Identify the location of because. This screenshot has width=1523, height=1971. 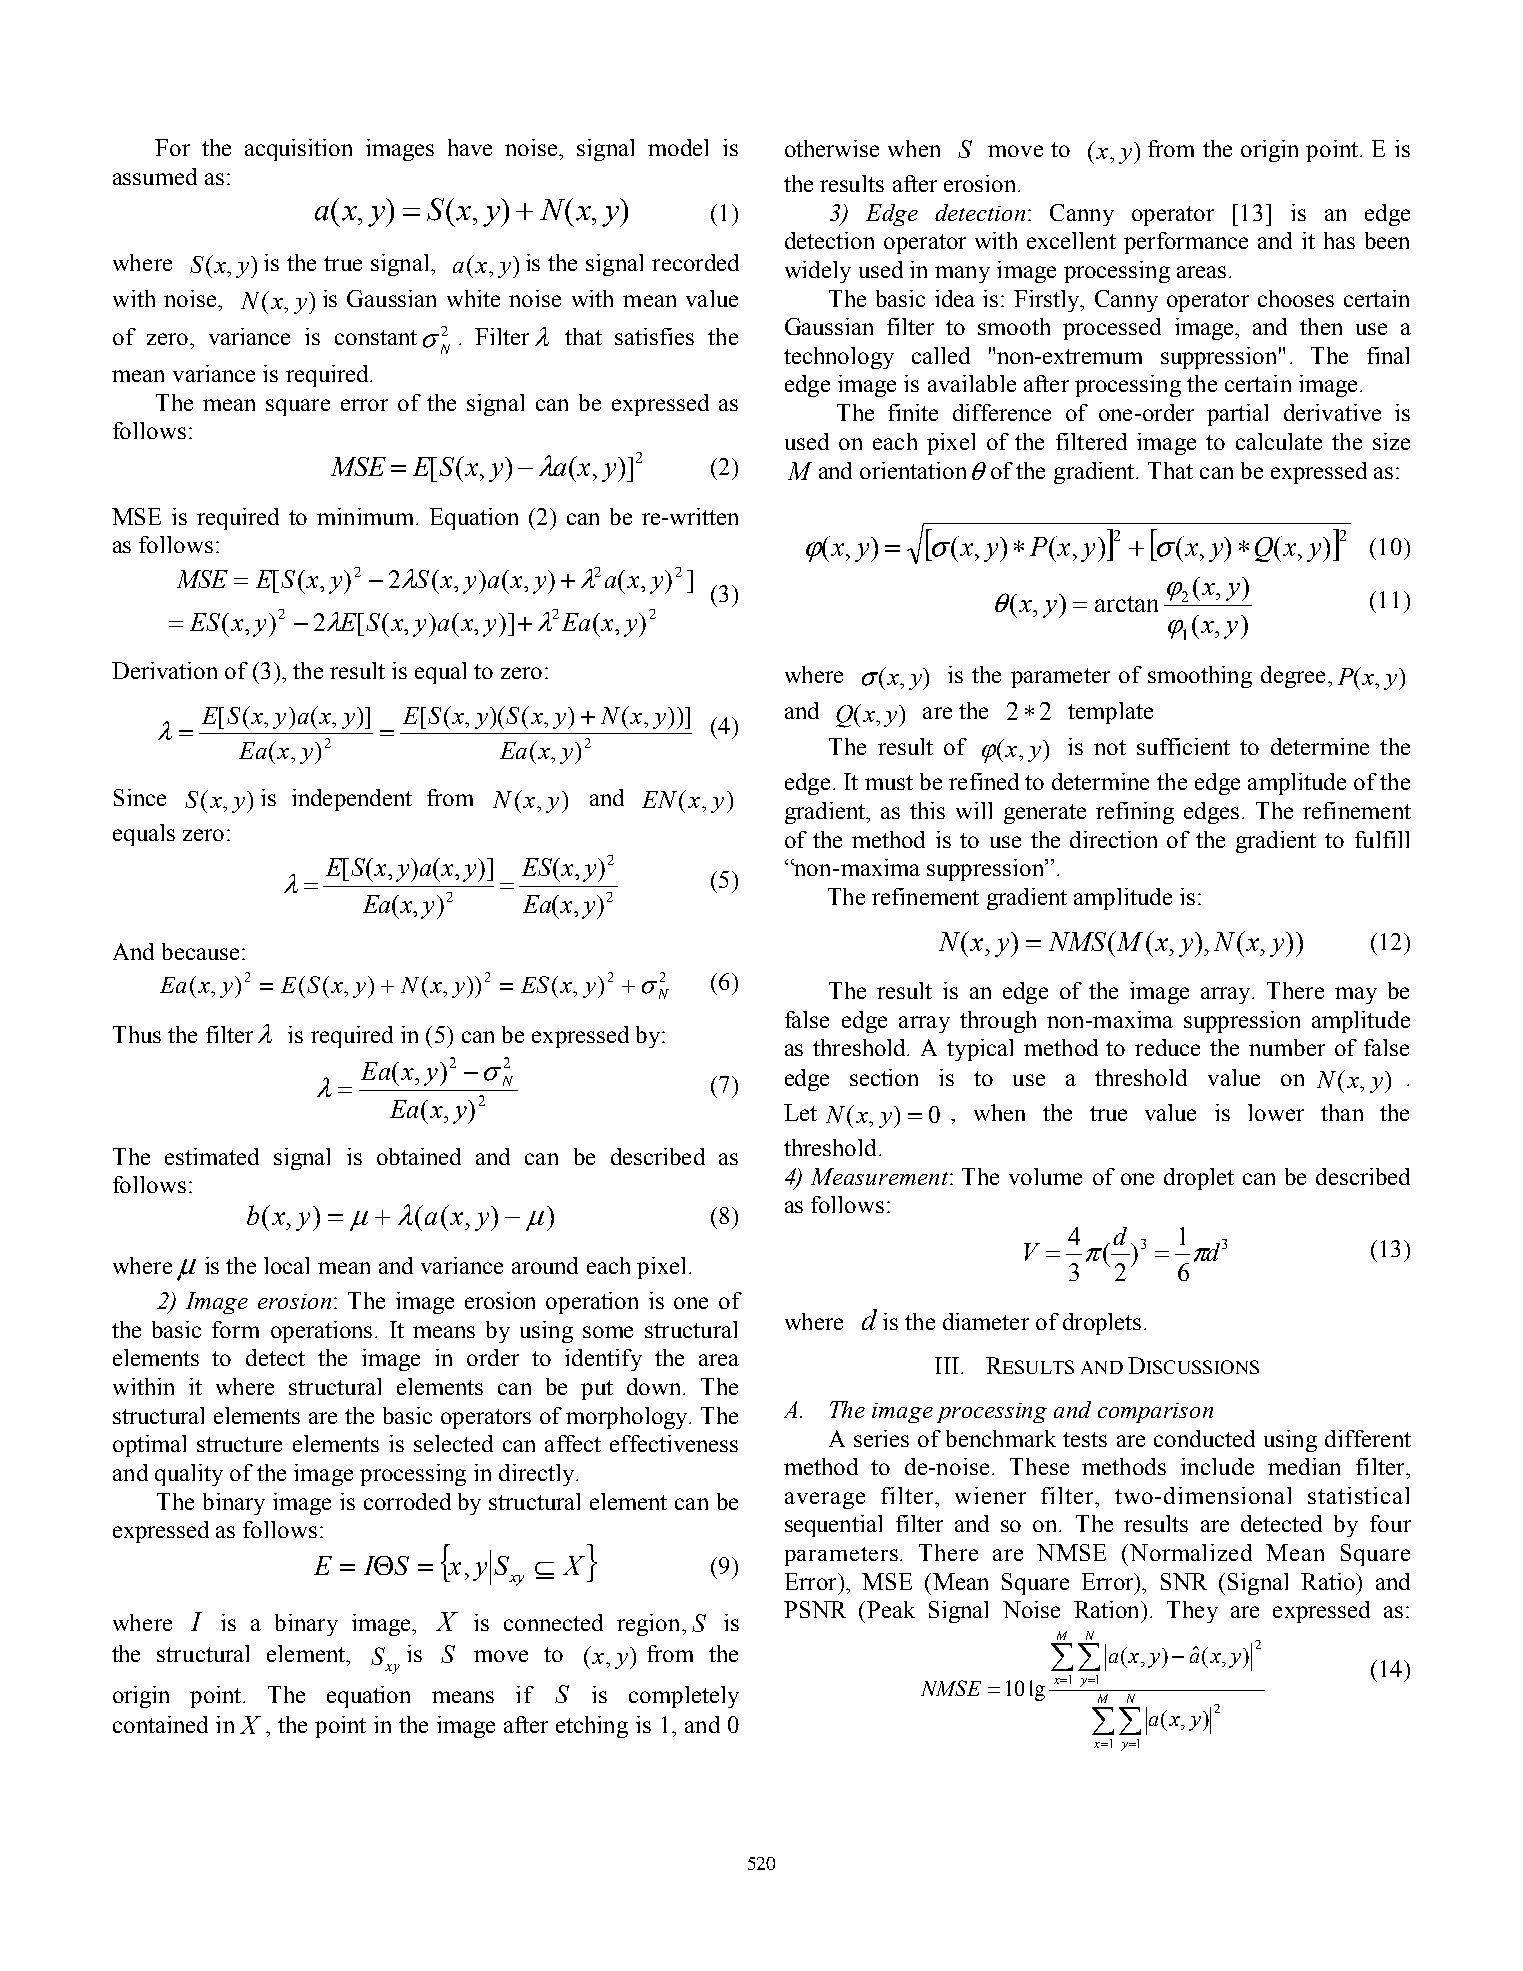
(200, 951).
